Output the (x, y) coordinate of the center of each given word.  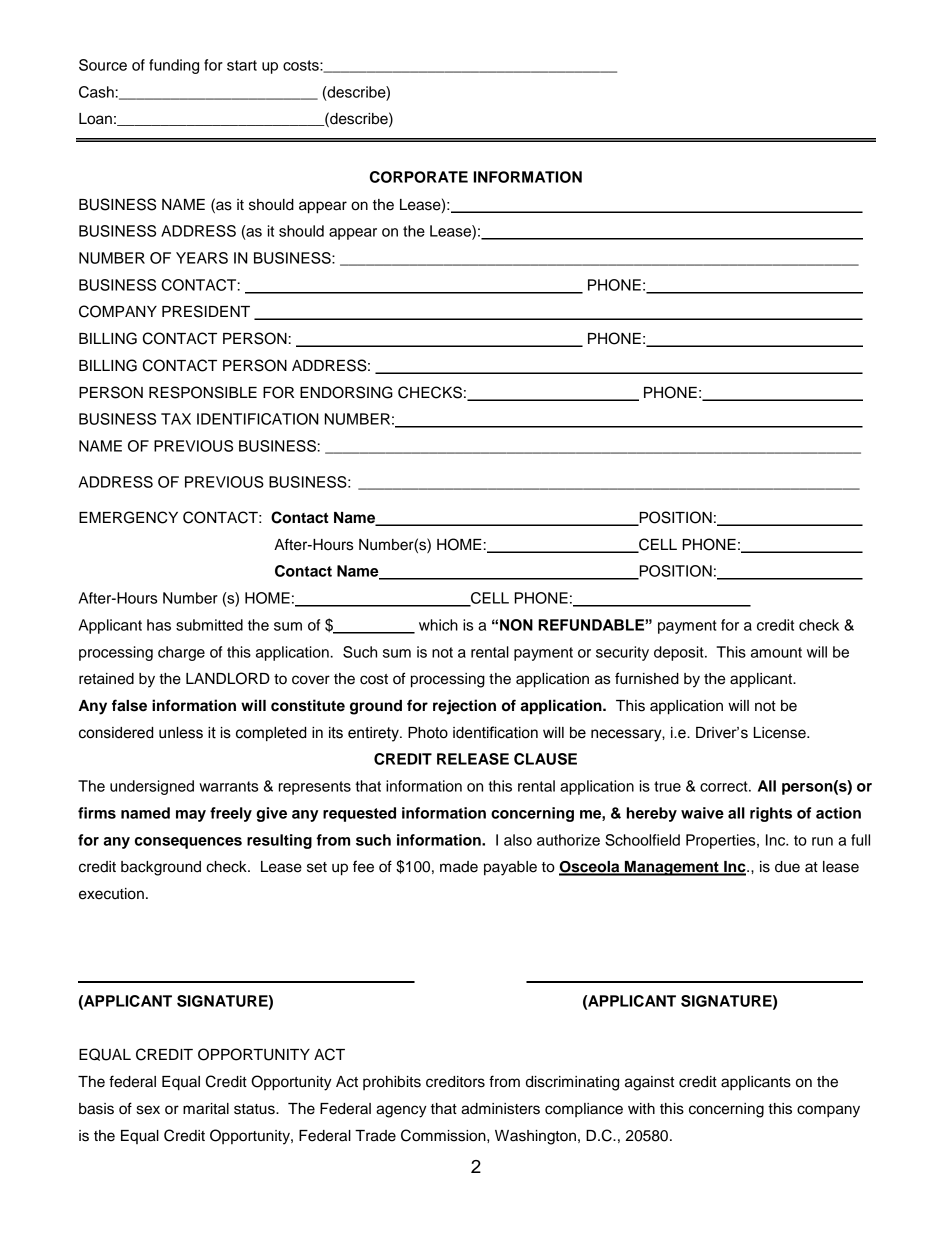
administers (500, 1109)
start (242, 65)
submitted (209, 625)
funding (174, 66)
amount (776, 652)
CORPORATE (419, 177)
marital (206, 1109)
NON (516, 625)
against (649, 1083)
